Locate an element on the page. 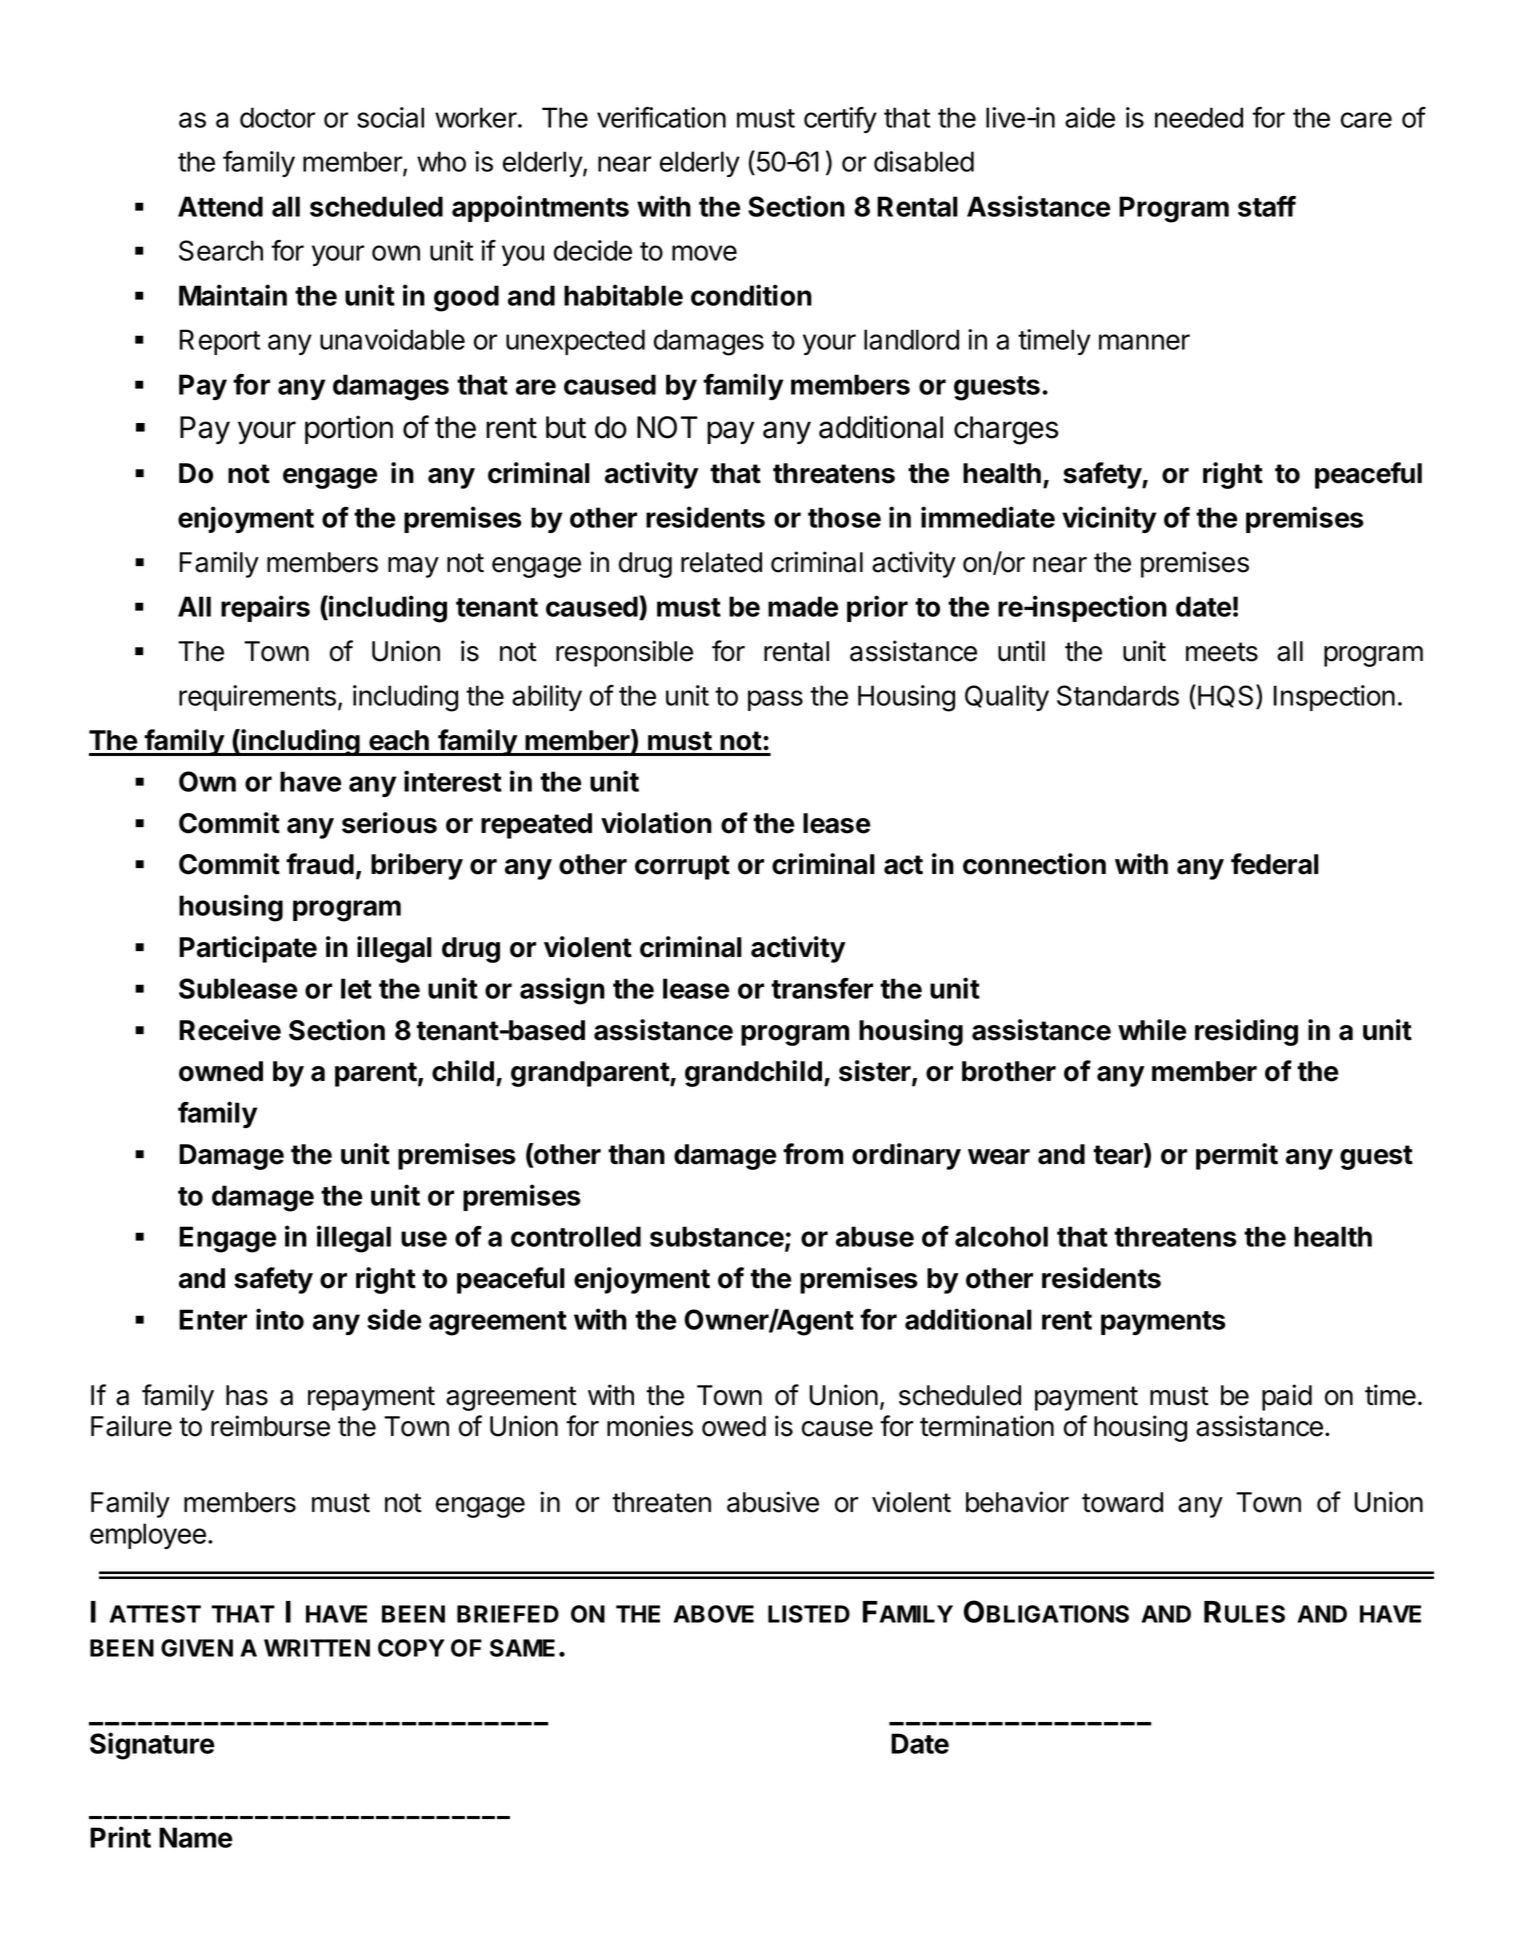 The image size is (1513, 1957). transfer is located at coordinates (822, 988).
